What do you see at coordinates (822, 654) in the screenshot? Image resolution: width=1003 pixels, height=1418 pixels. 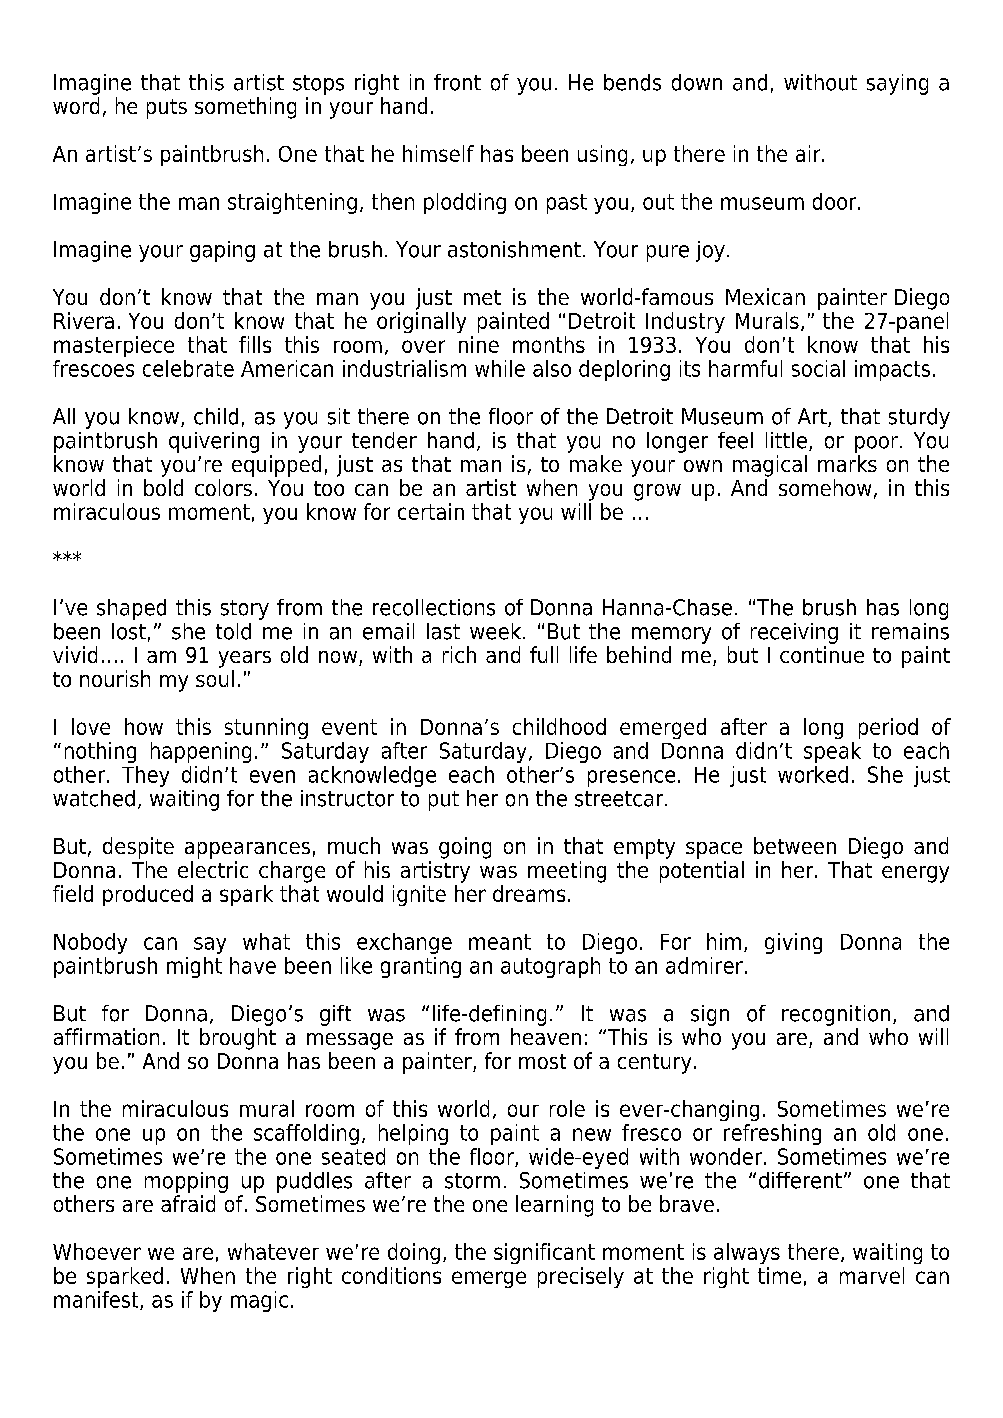 I see `continue` at bounding box center [822, 654].
